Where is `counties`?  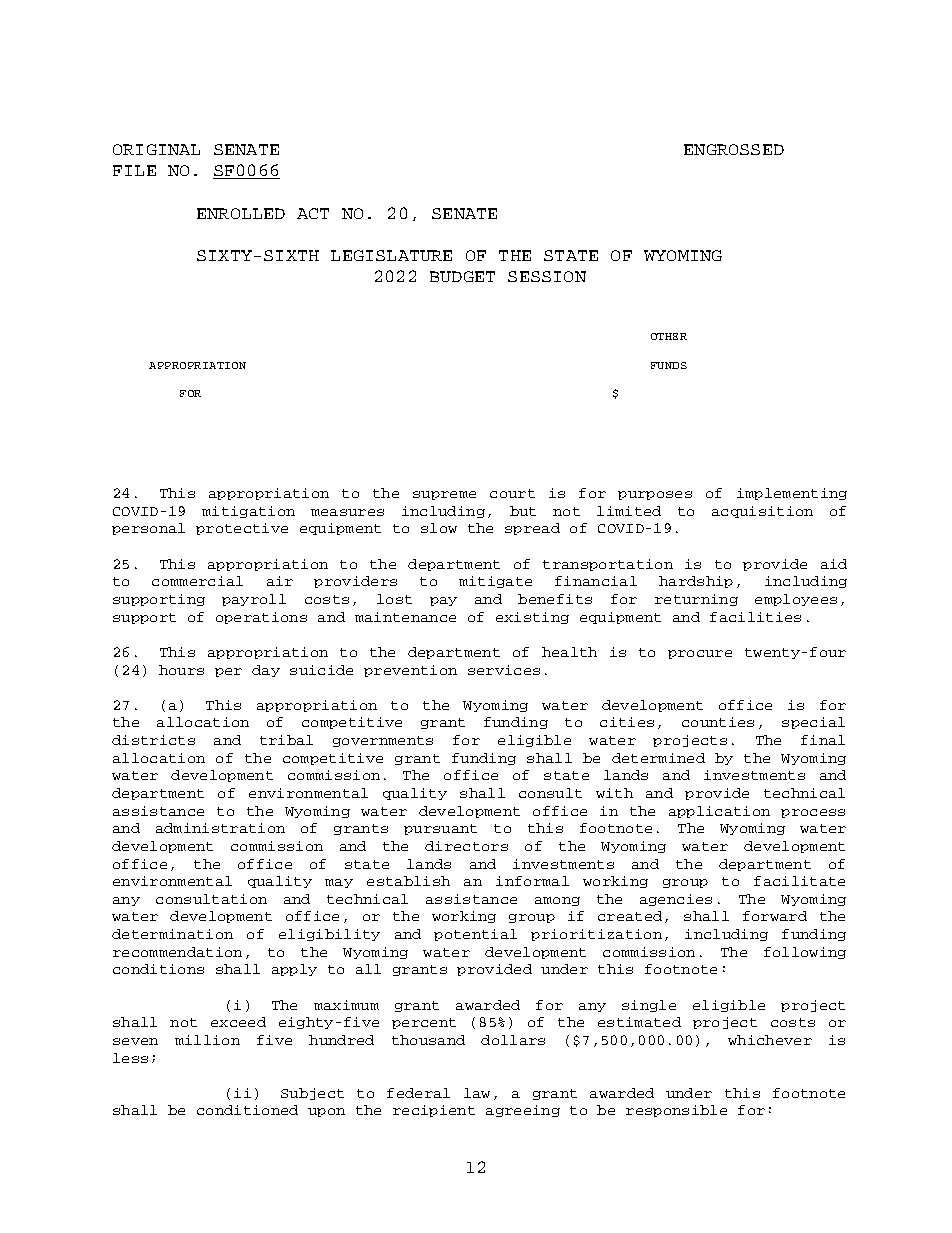 counties is located at coordinates (718, 722).
